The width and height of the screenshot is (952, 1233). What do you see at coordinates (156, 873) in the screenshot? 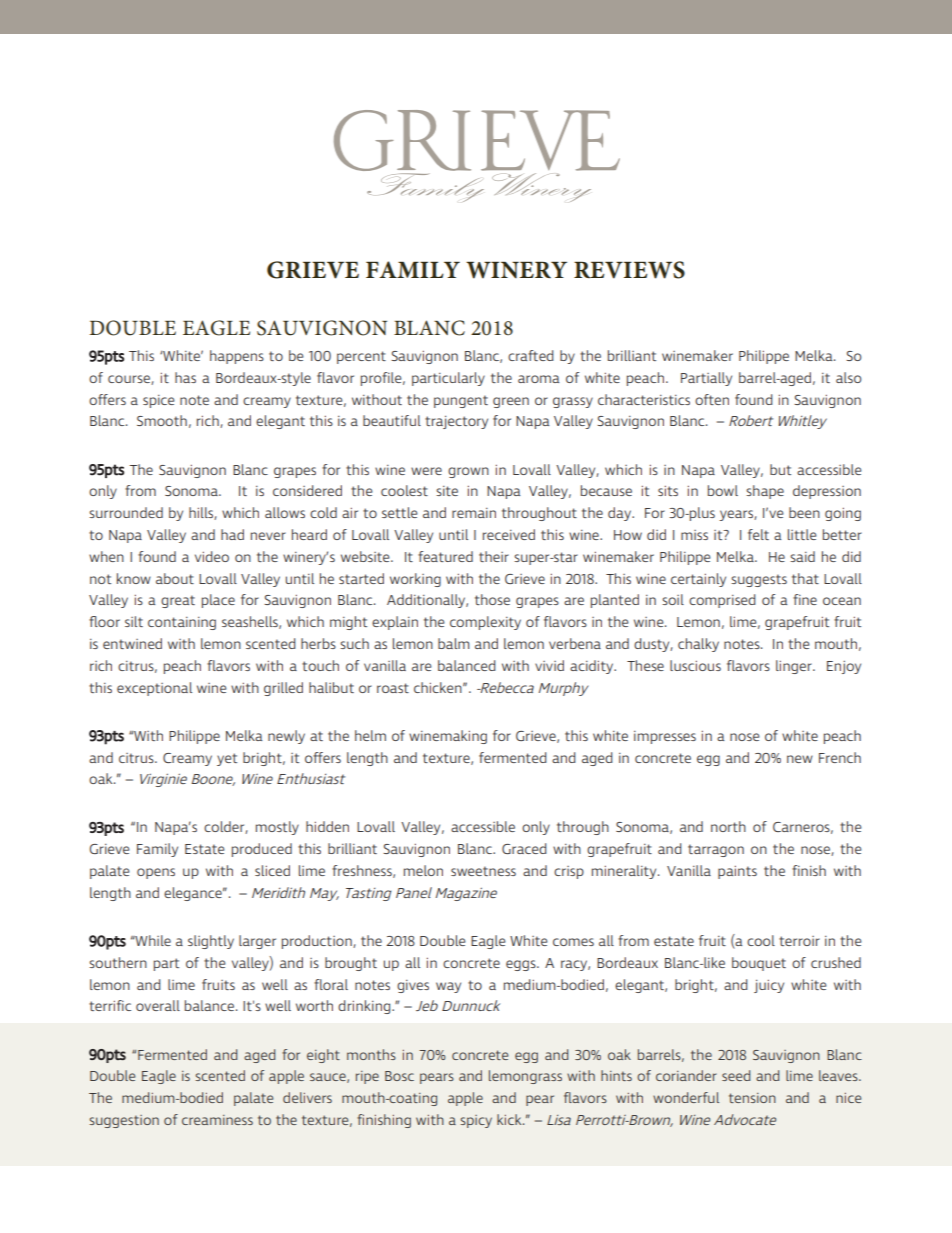
I see `opens` at bounding box center [156, 873].
